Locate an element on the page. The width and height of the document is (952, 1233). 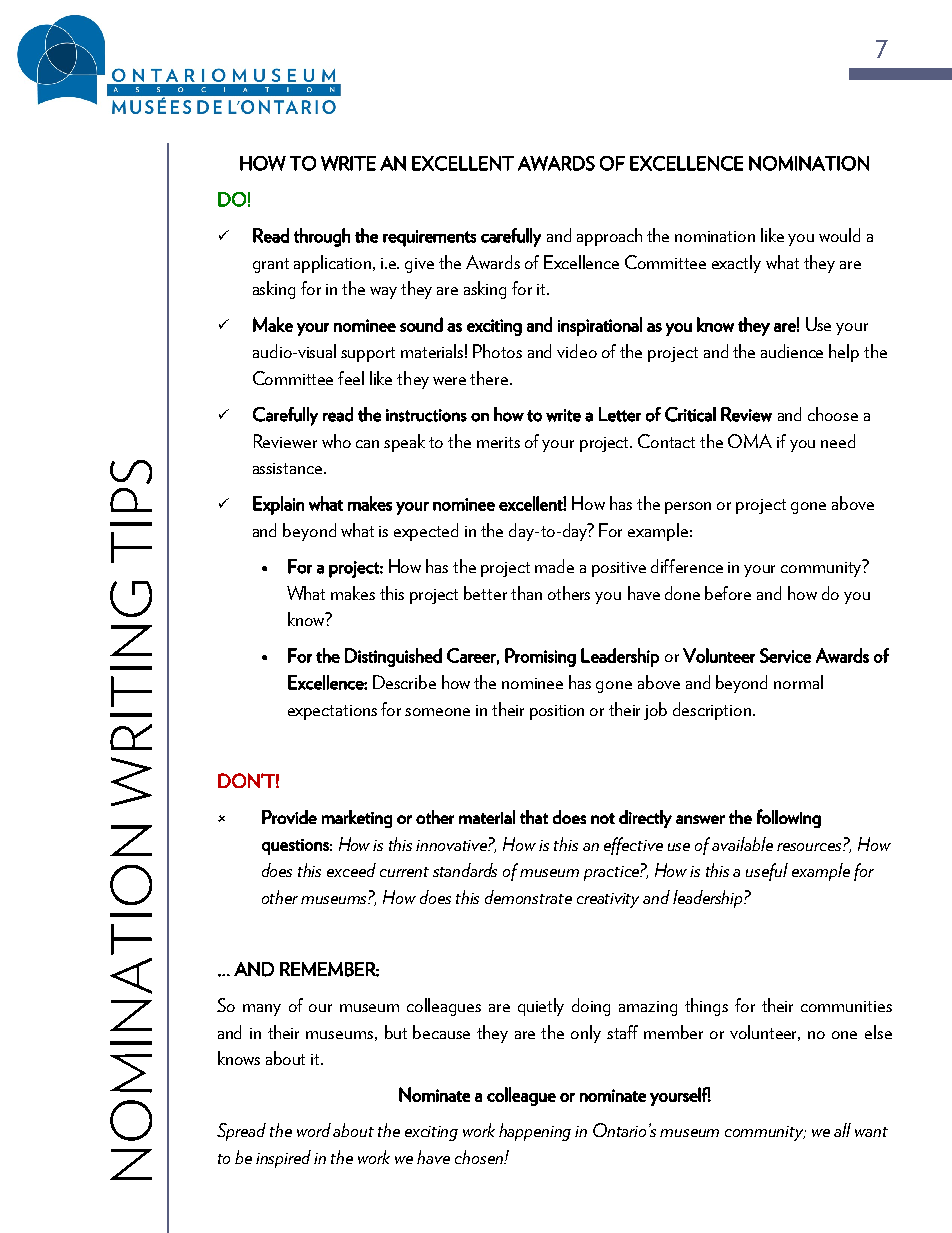
assistance is located at coordinates (289, 468).
